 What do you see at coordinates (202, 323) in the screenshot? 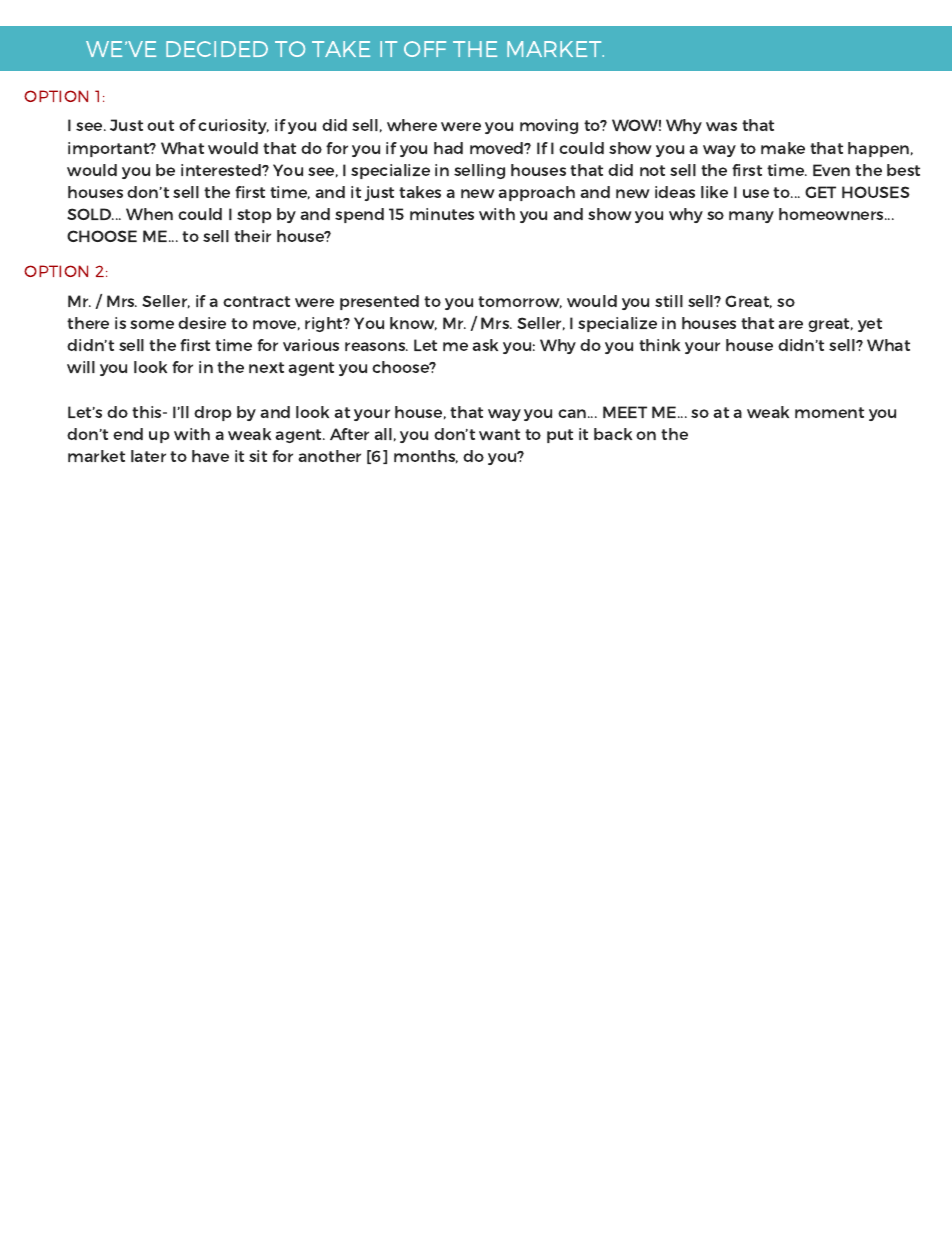
I see `desire` at bounding box center [202, 323].
